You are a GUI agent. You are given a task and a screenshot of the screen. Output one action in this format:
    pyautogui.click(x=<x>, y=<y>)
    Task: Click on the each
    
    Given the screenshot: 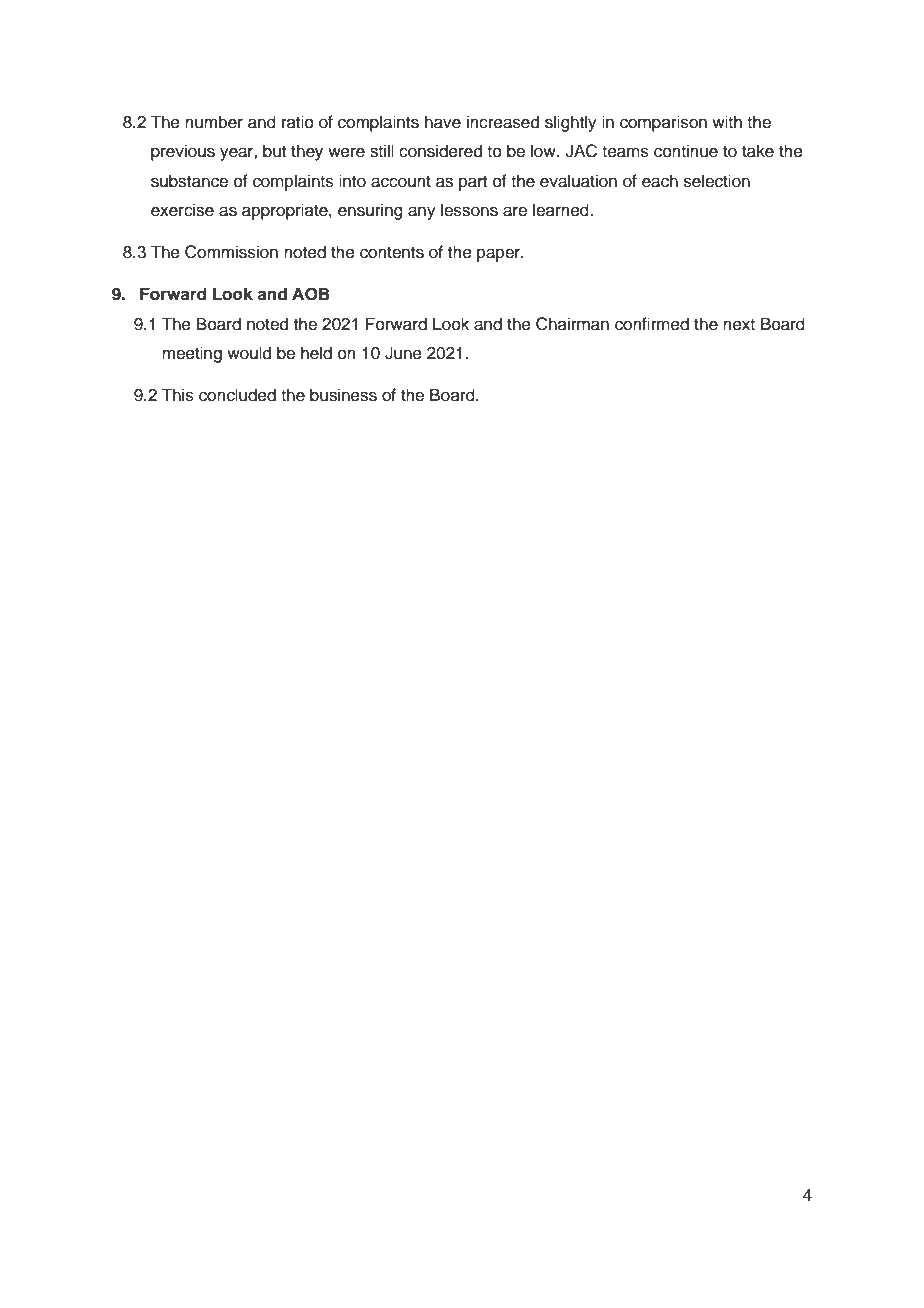 What is the action you would take?
    pyautogui.click(x=660, y=181)
